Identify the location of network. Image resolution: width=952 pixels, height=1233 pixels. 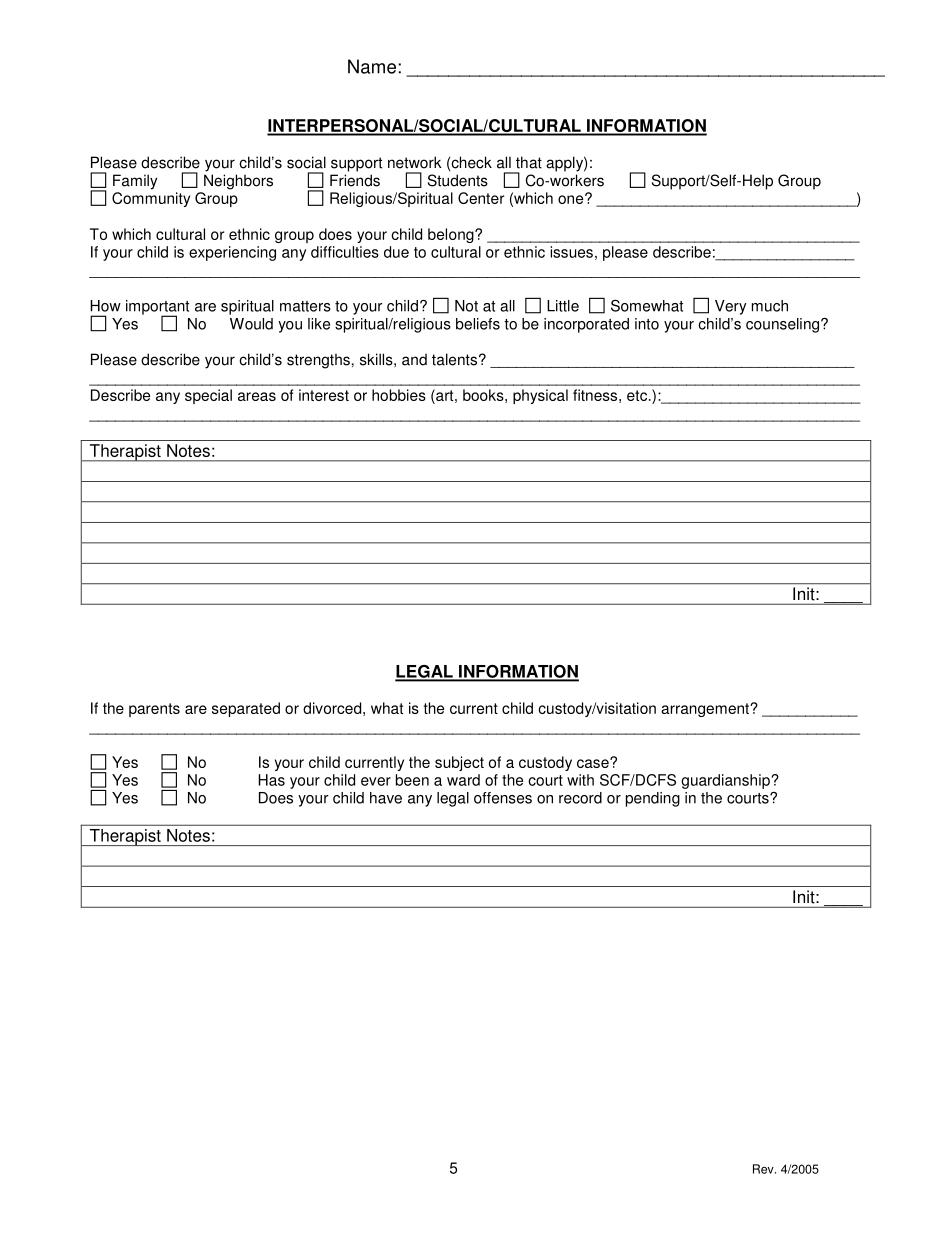
(415, 162).
